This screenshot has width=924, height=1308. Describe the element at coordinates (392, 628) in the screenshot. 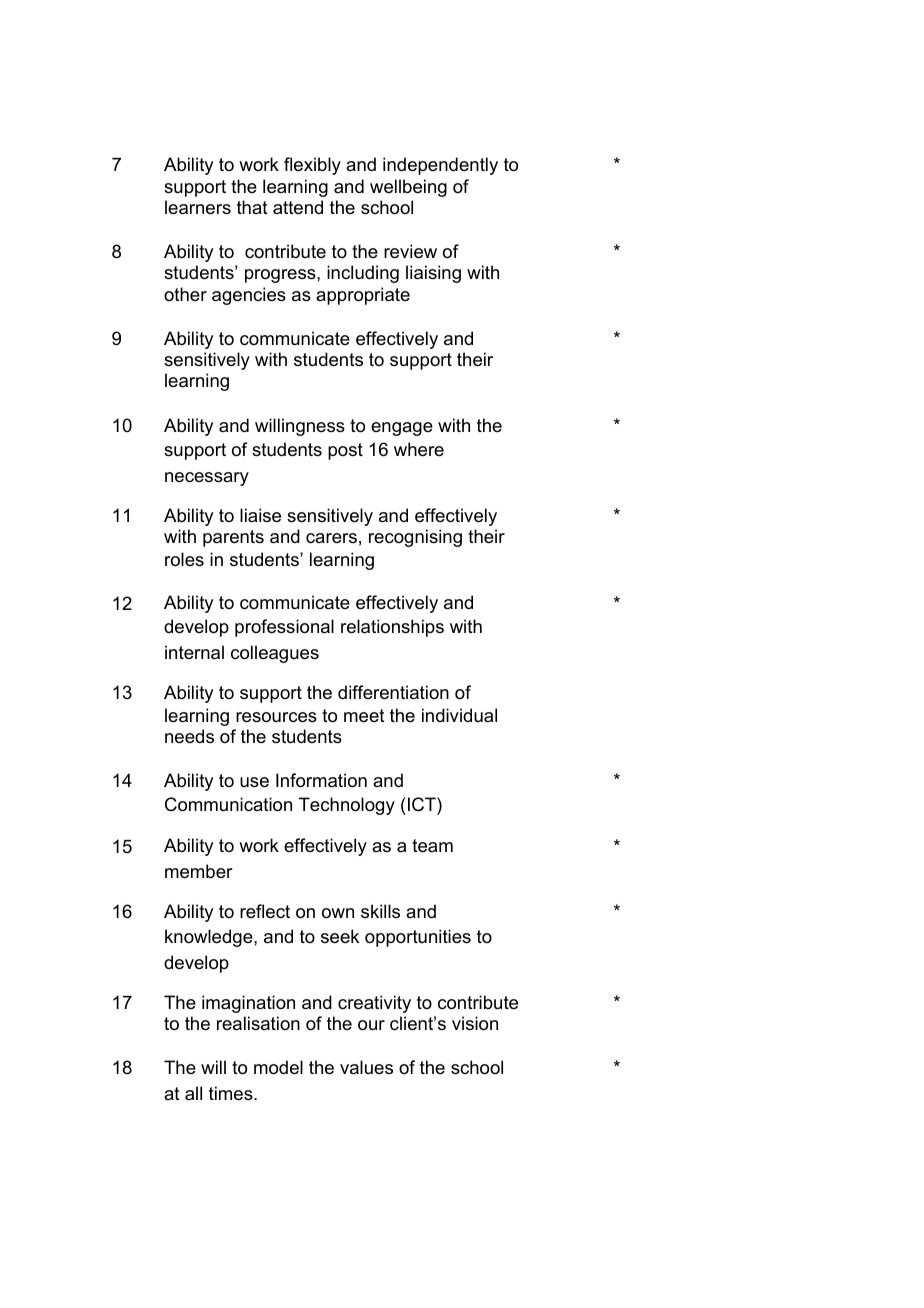

I see `relationships` at that location.
